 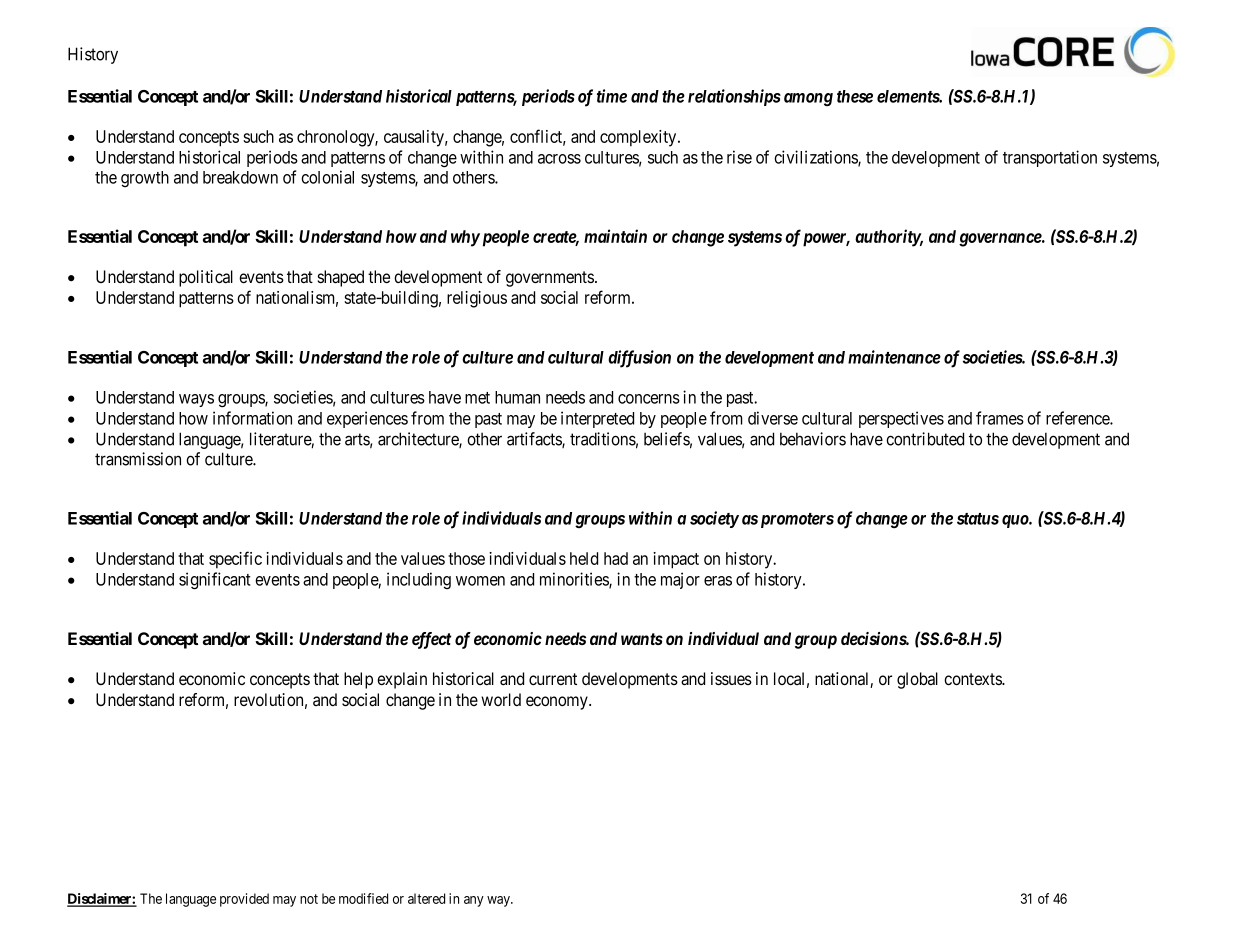 What do you see at coordinates (244, 900) in the document?
I see `provided` at bounding box center [244, 900].
